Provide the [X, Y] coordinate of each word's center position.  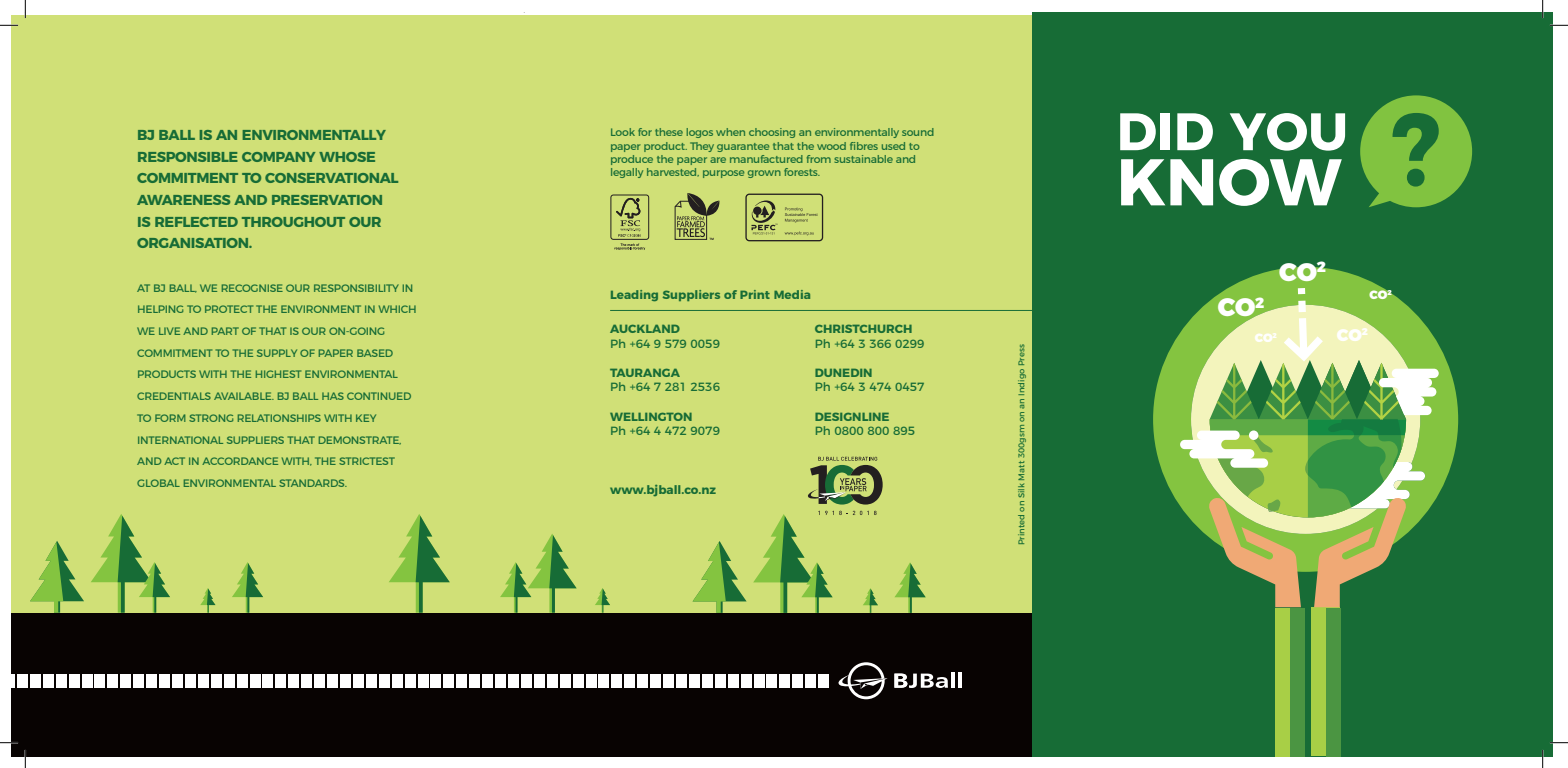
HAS [333, 396]
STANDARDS [313, 483]
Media [792, 294]
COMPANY [278, 157]
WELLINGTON [651, 417]
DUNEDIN [843, 373]
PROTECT [229, 309]
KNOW [1231, 182]
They [702, 147]
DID [1166, 131]
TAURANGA [645, 373]
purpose [723, 174]
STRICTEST [367, 461]
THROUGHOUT [293, 222]
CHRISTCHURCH [863, 328]
